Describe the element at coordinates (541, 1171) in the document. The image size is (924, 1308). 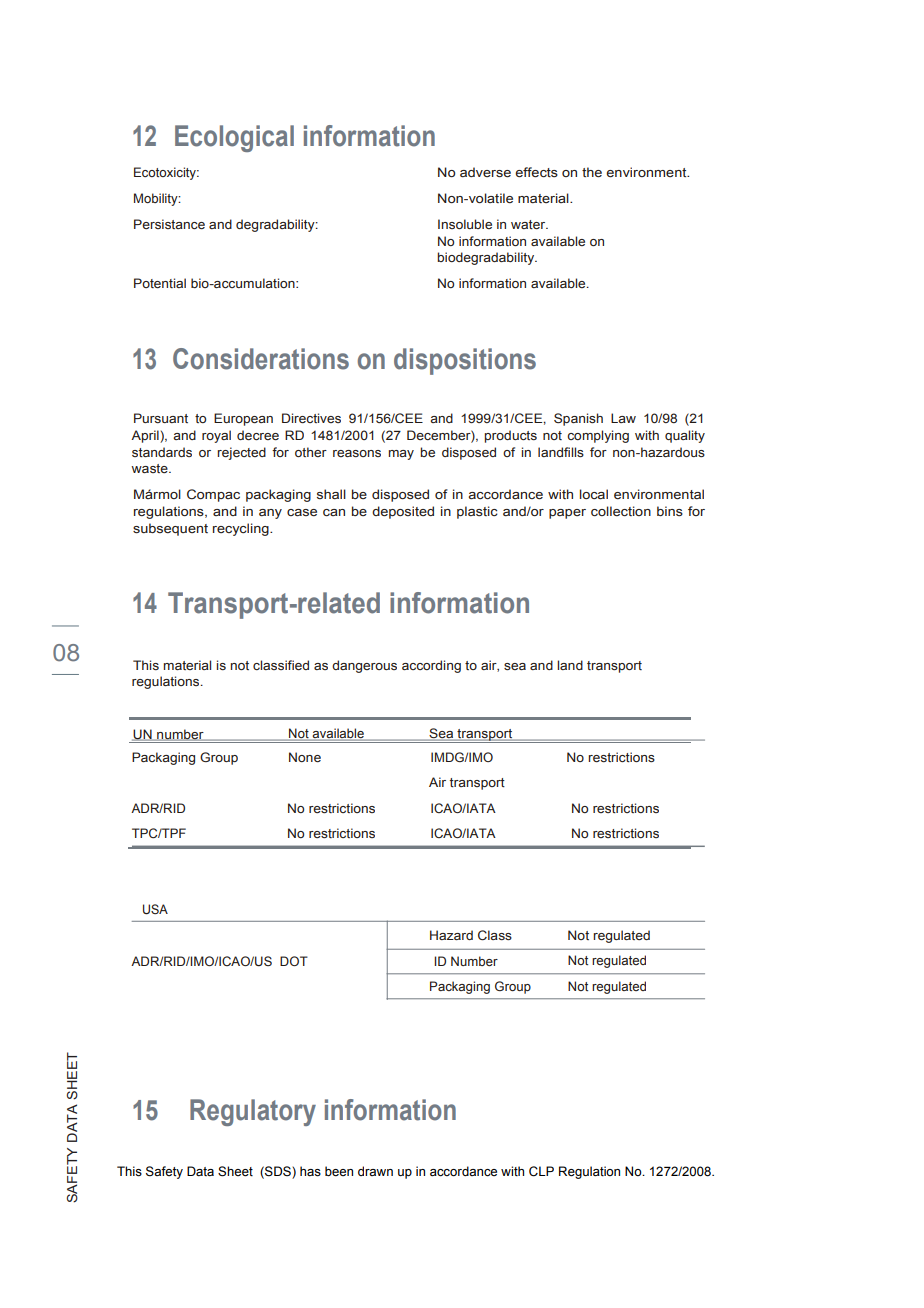
I see `CLP` at that location.
